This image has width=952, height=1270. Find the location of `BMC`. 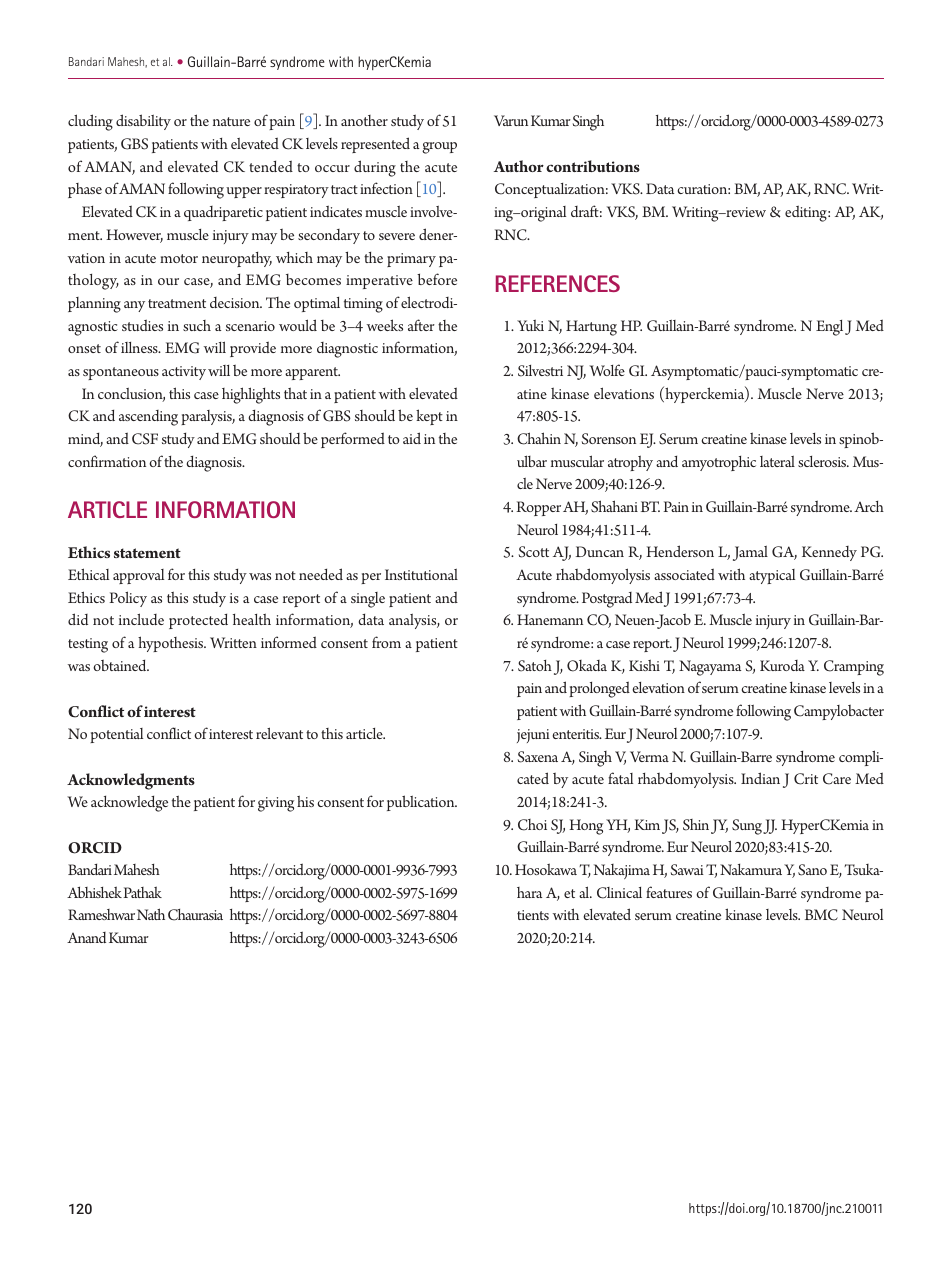

BMC is located at coordinates (821, 915).
